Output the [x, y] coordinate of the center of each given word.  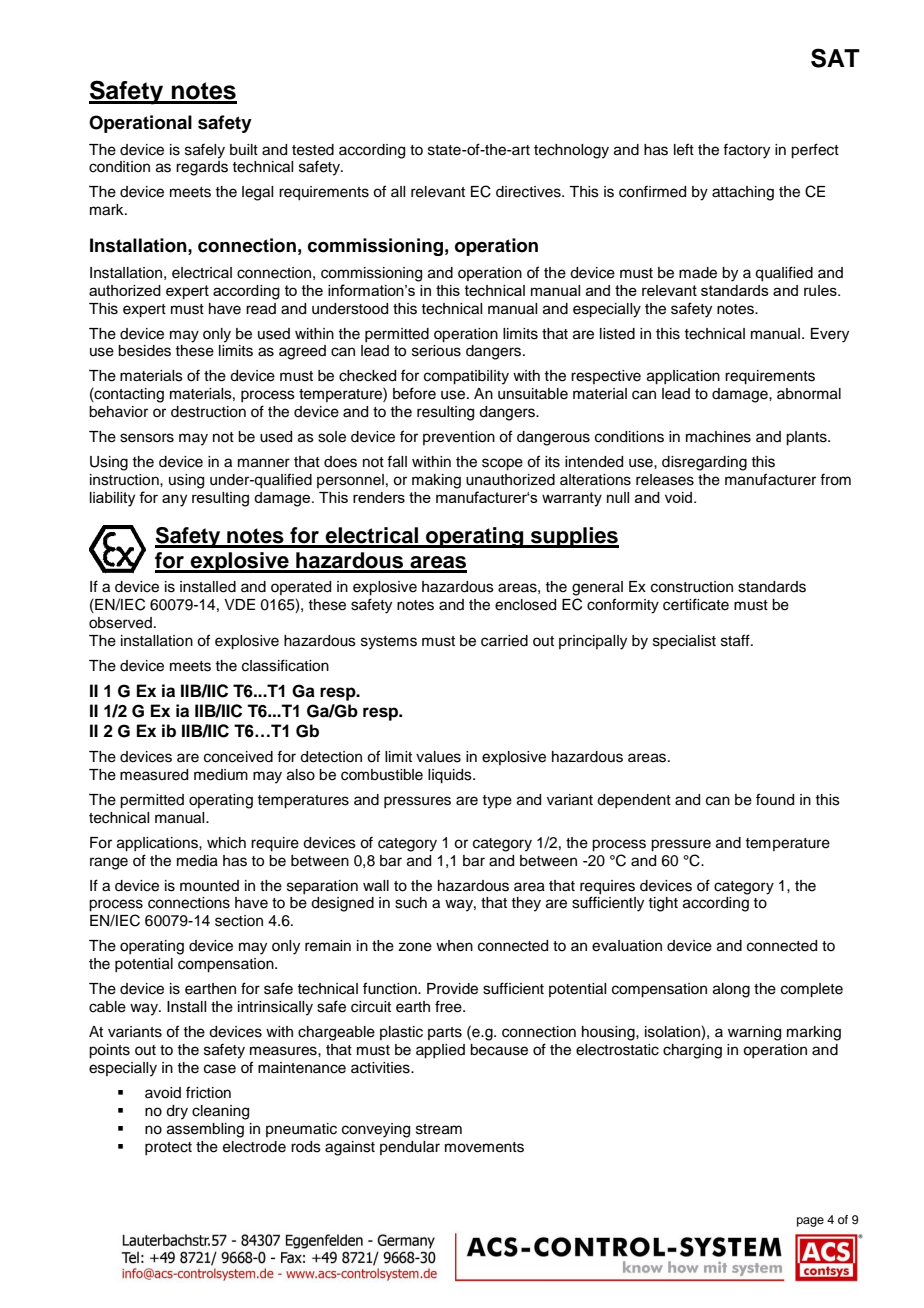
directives [529, 192]
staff [736, 640]
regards [202, 168]
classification [285, 665]
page [810, 1222]
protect [168, 1148]
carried [504, 641]
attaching [743, 193]
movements [484, 1147]
